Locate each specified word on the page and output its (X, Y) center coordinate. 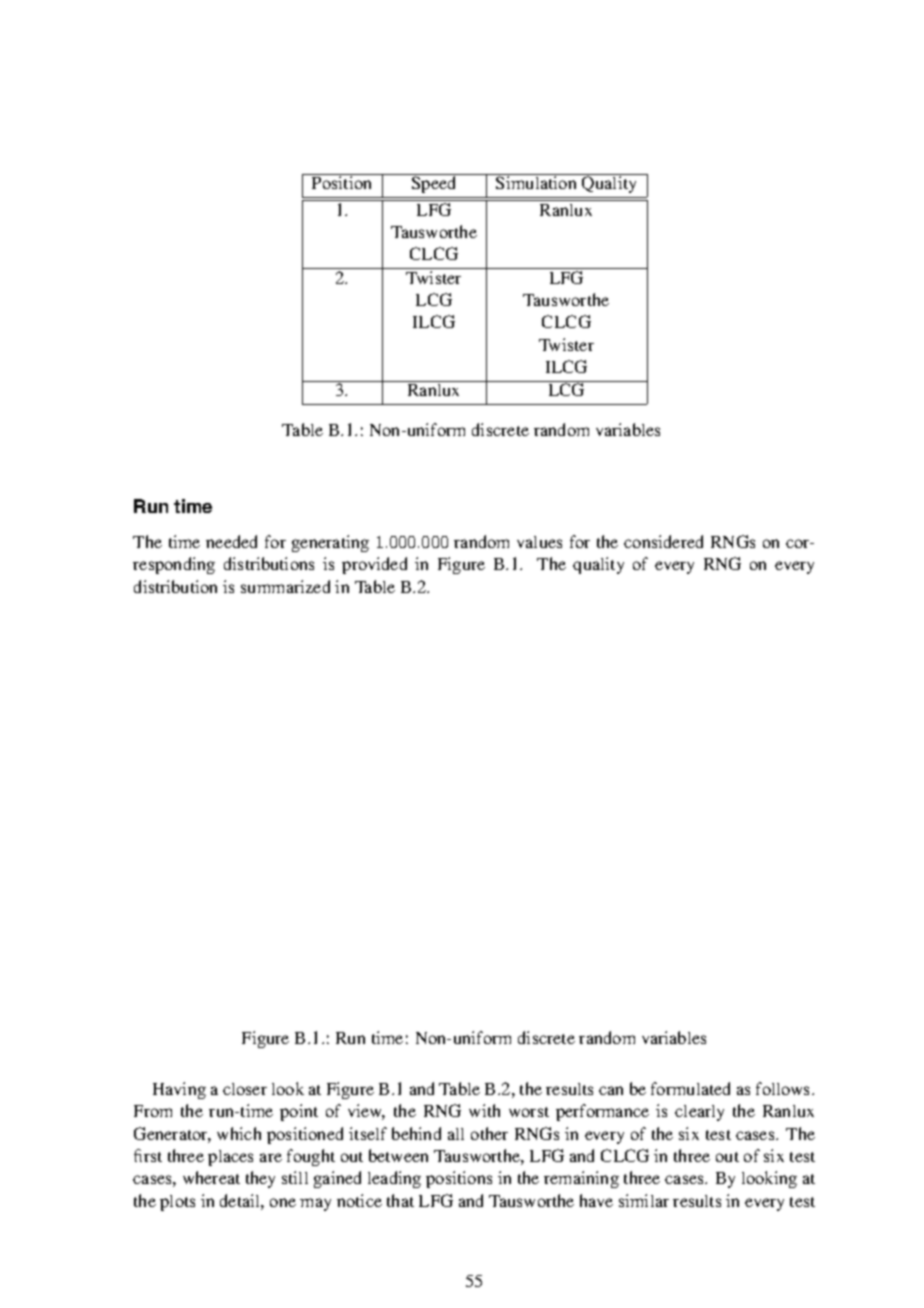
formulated (690, 1088)
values (539, 542)
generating (330, 543)
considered (663, 541)
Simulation (536, 182)
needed (231, 541)
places (230, 1158)
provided (374, 565)
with (484, 1110)
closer (245, 1089)
